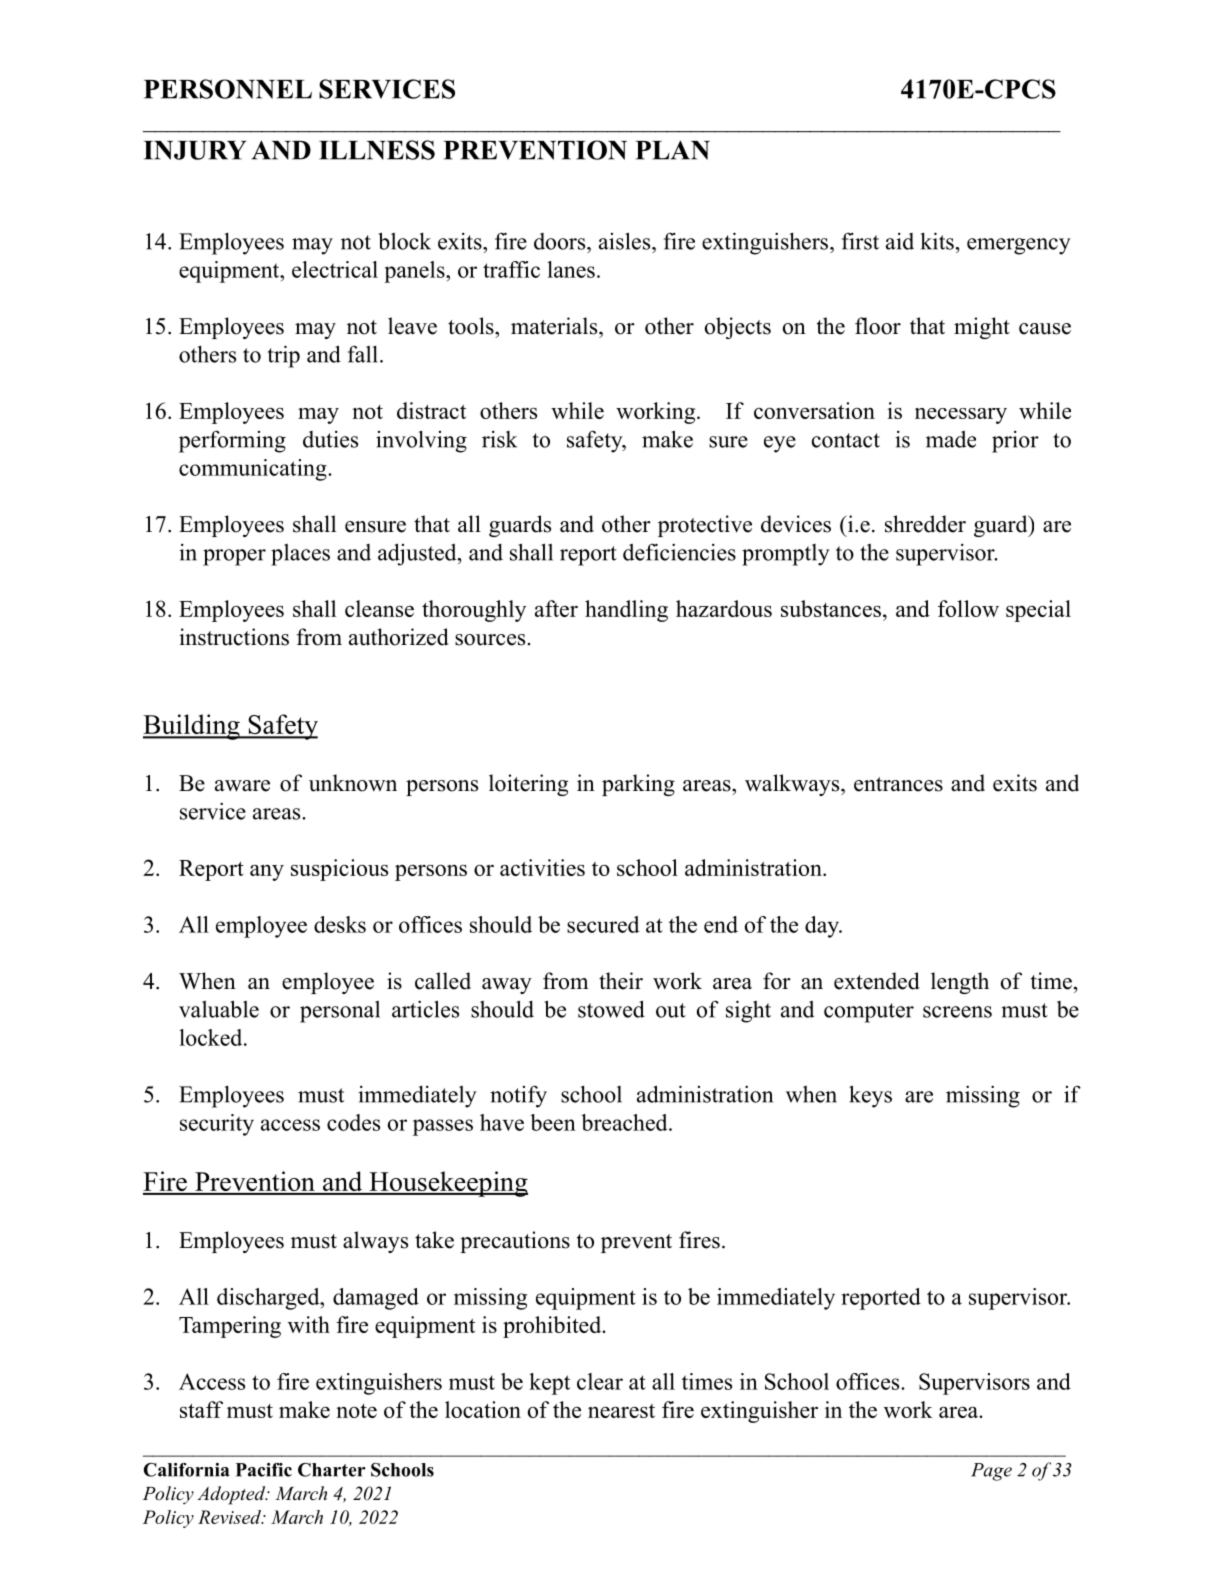  Describe the element at coordinates (283, 356) in the screenshot. I see `trip` at that location.
